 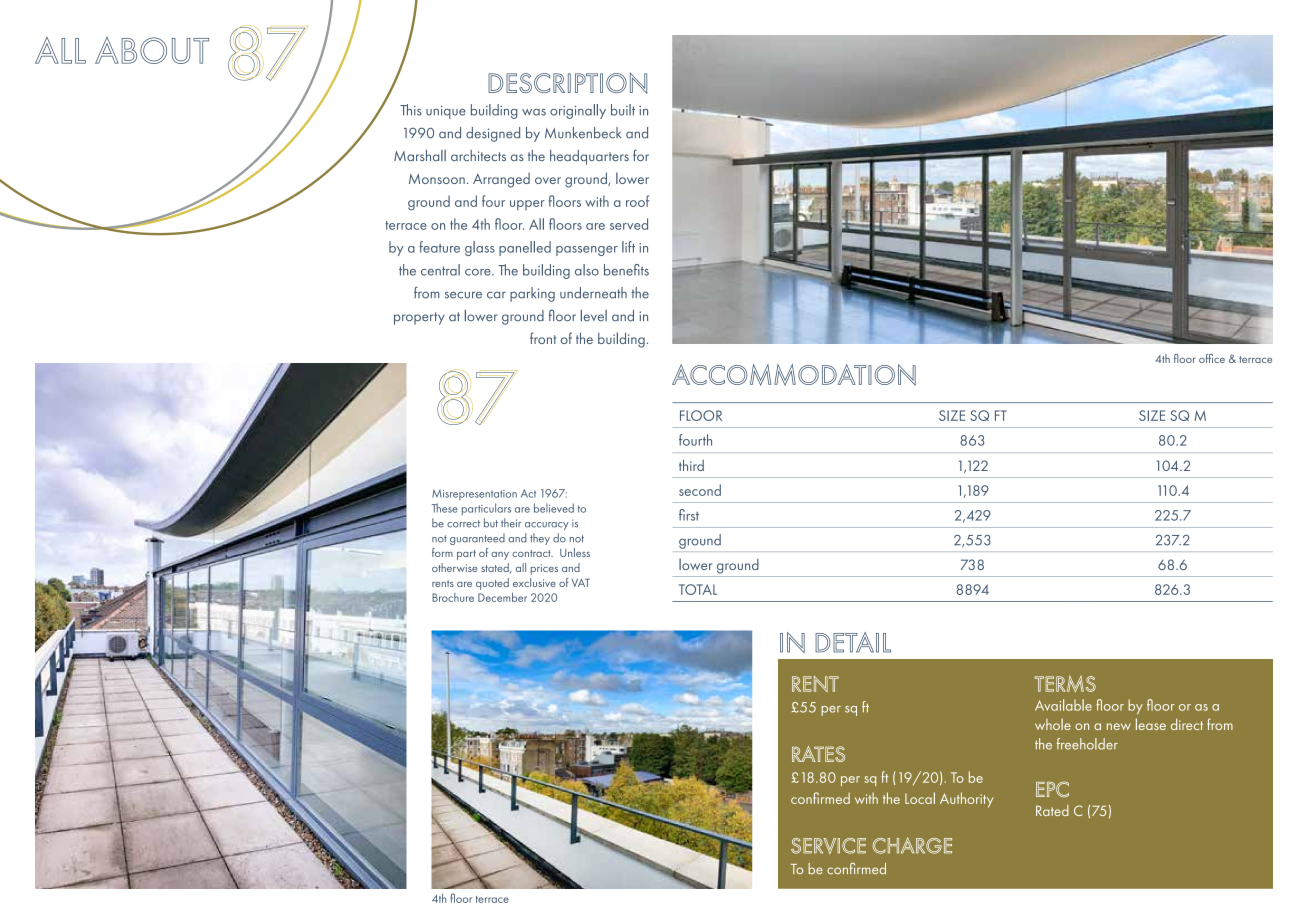 I want to click on served, so click(x=629, y=224).
